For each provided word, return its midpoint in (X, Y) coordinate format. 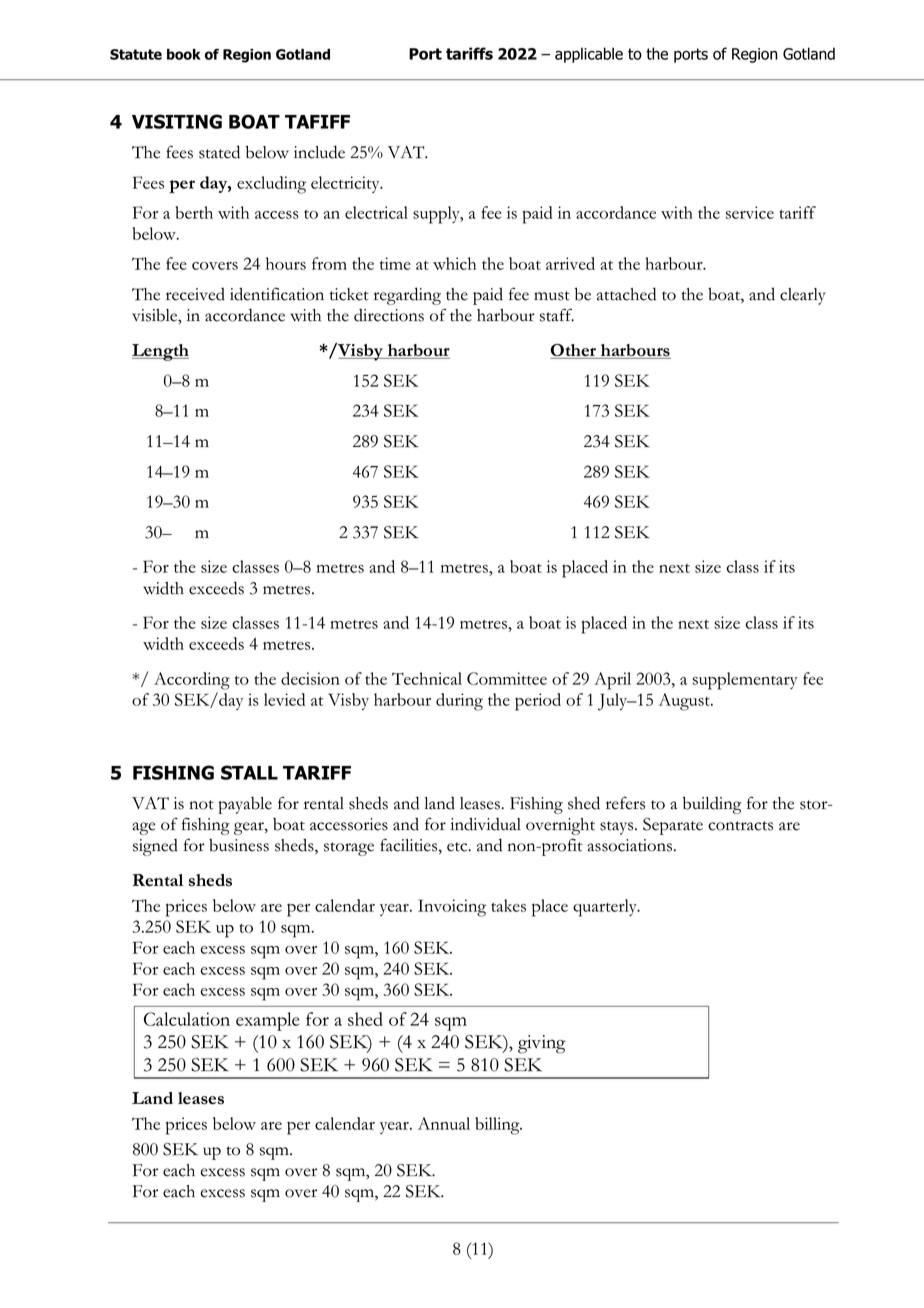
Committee (507, 678)
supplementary (745, 681)
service (750, 212)
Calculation (187, 1019)
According (192, 681)
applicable (589, 55)
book (184, 54)
